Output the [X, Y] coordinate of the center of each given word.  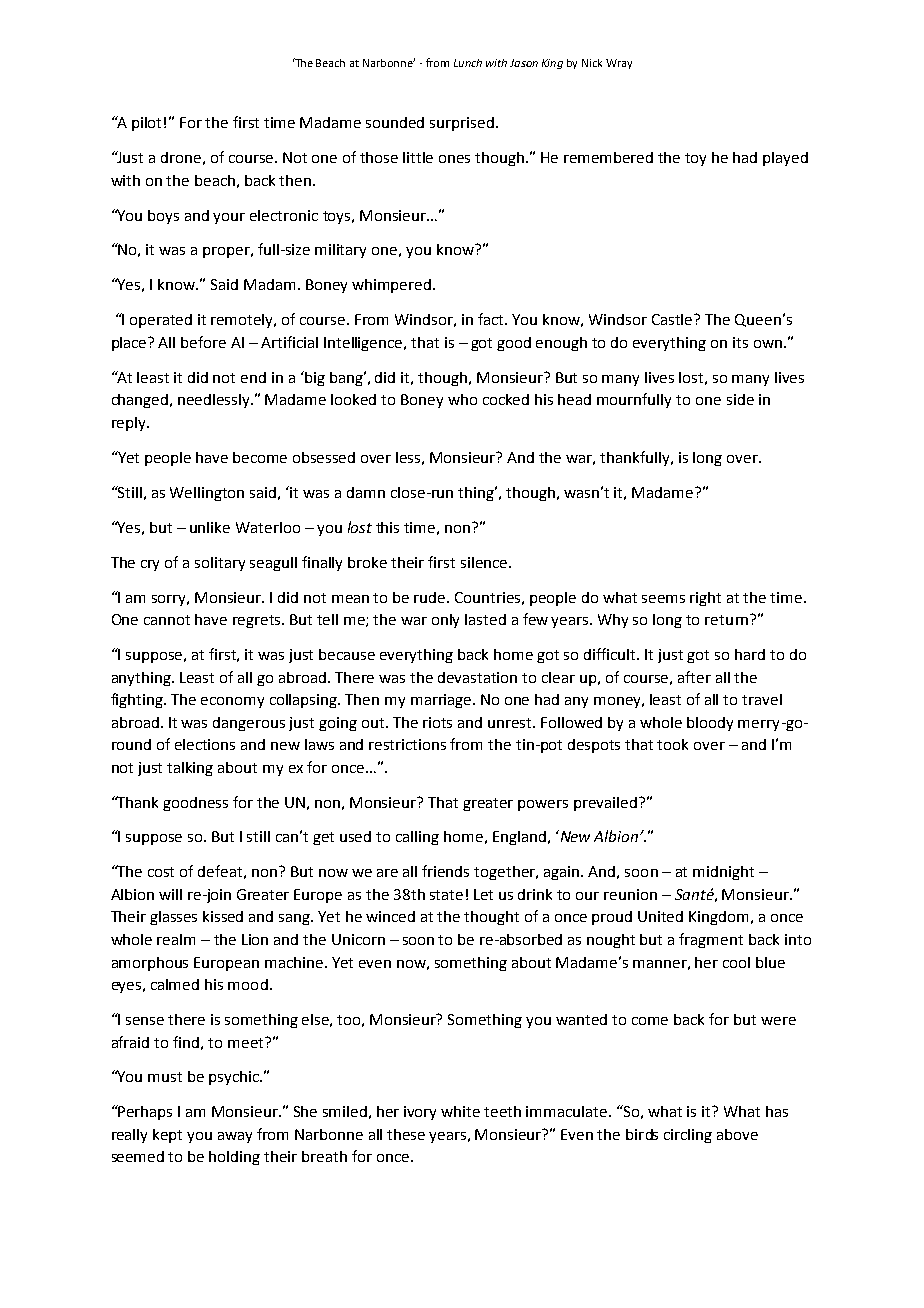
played [785, 159]
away [235, 1137]
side [740, 399]
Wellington [207, 494]
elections [205, 744]
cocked [506, 399]
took [672, 744]
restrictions [407, 744]
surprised [462, 124]
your [229, 218]
